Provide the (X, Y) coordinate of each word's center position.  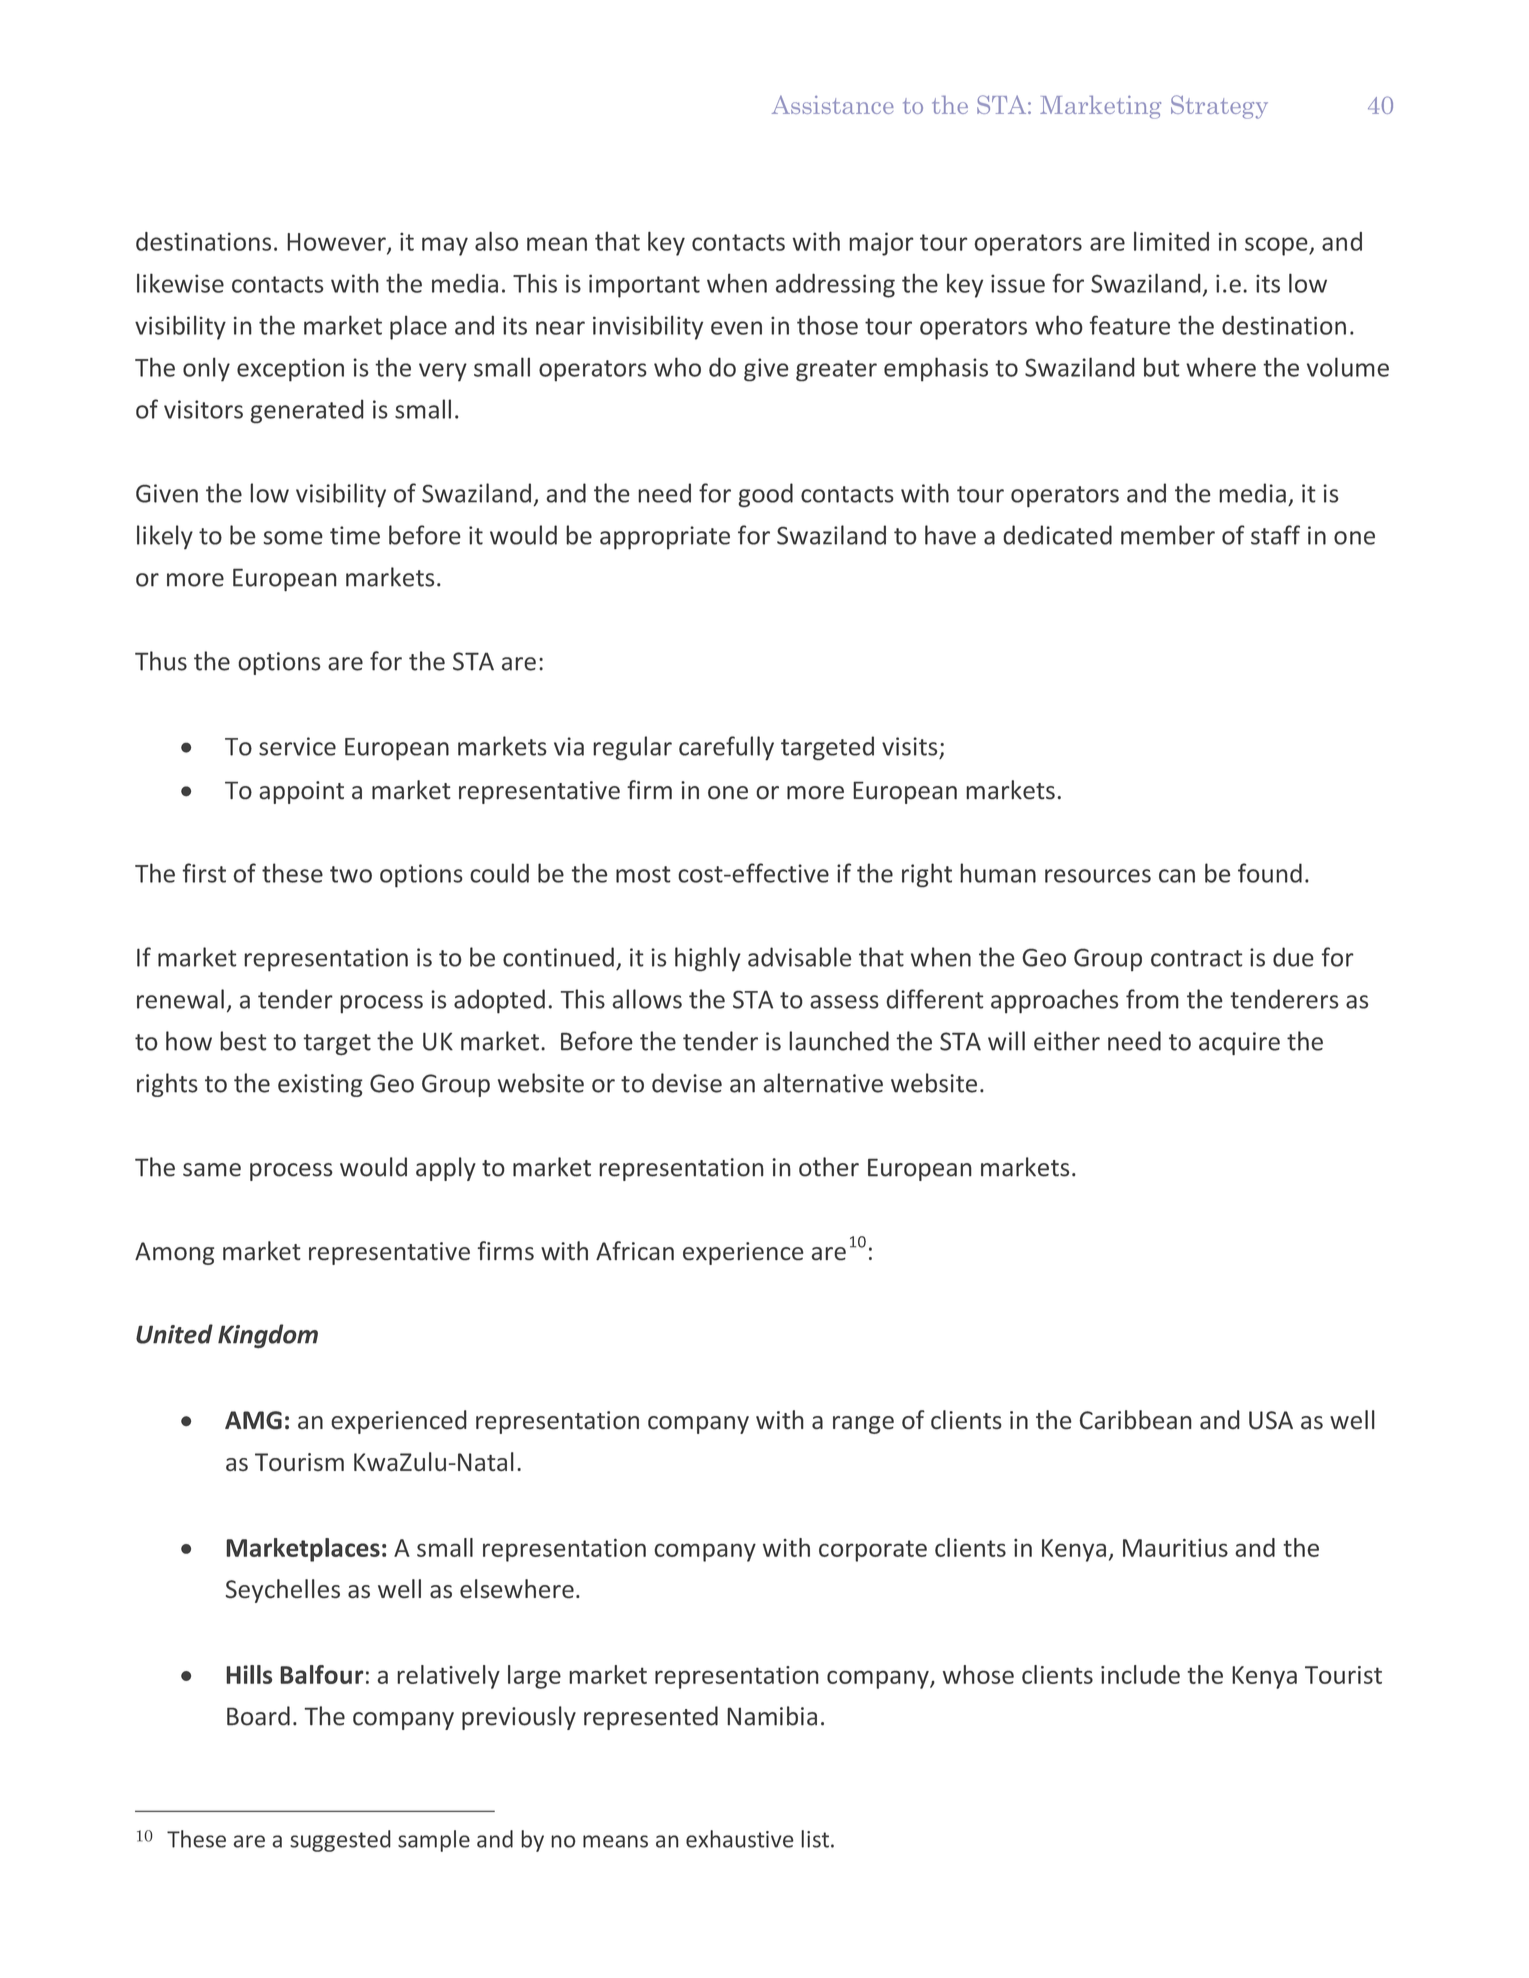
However (337, 243)
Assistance (833, 105)
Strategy (1219, 107)
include (1140, 1674)
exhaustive (740, 1839)
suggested (340, 1841)
